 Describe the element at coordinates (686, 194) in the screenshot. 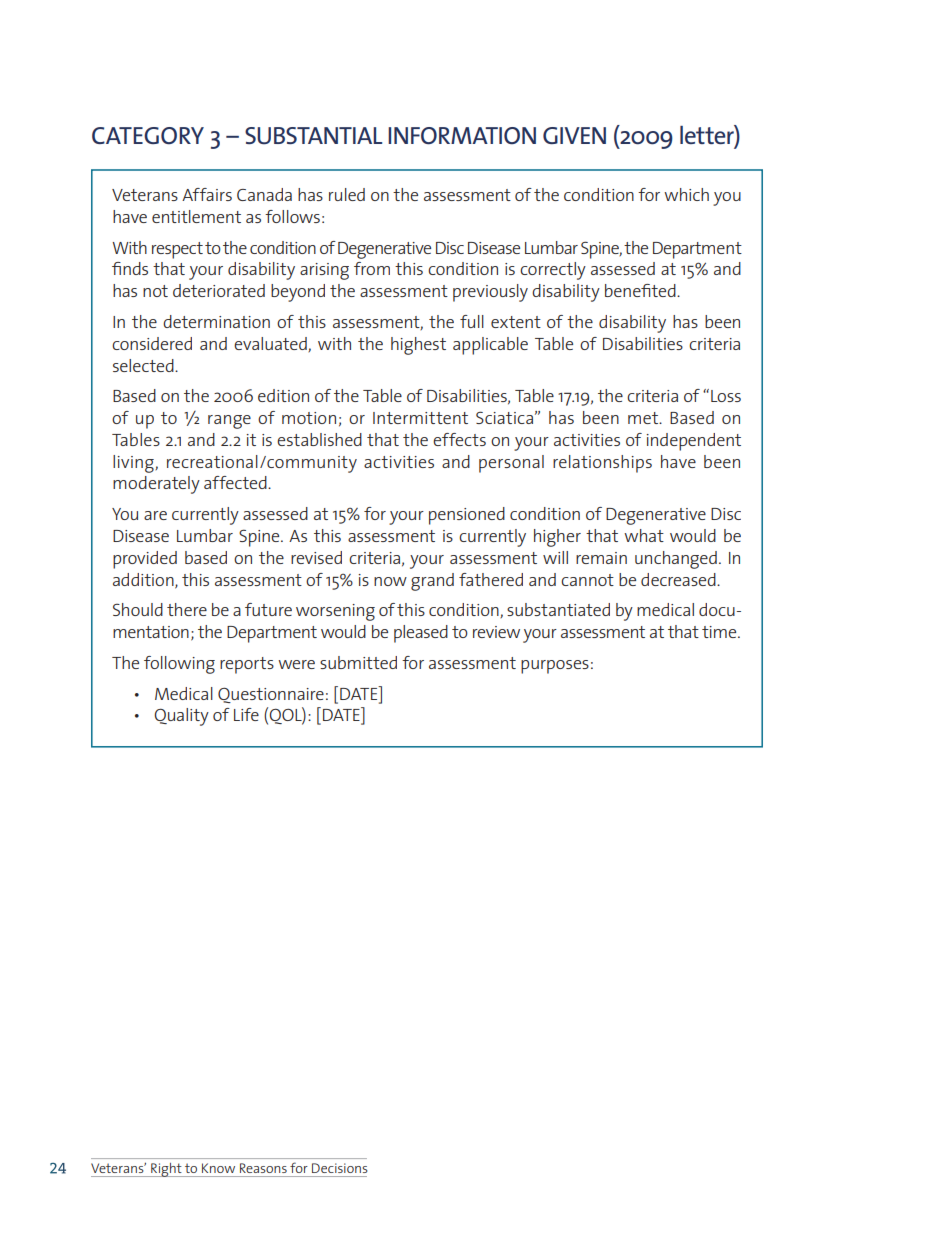

I see `which` at that location.
